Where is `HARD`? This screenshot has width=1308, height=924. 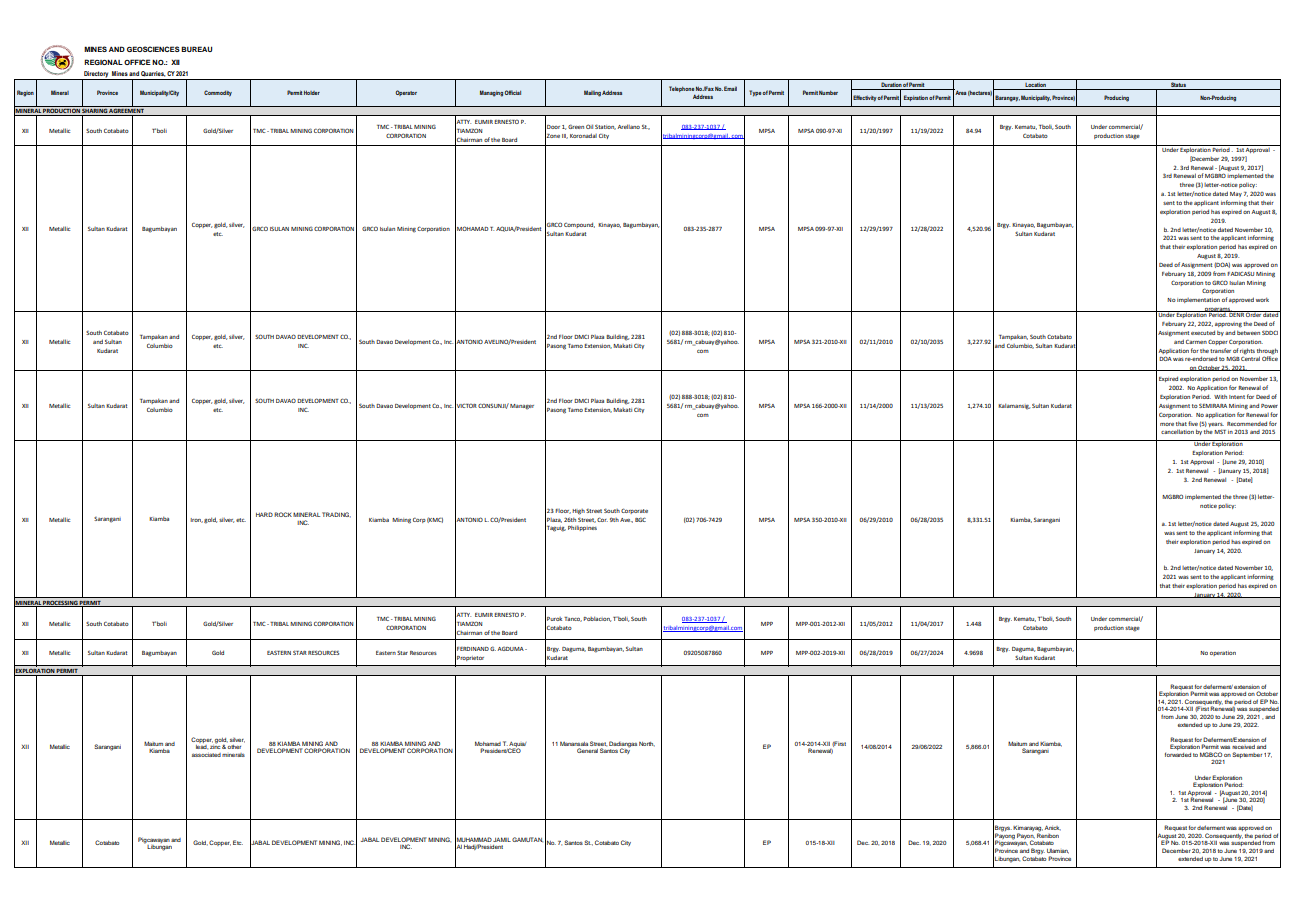
HARD is located at coordinates (264, 514).
